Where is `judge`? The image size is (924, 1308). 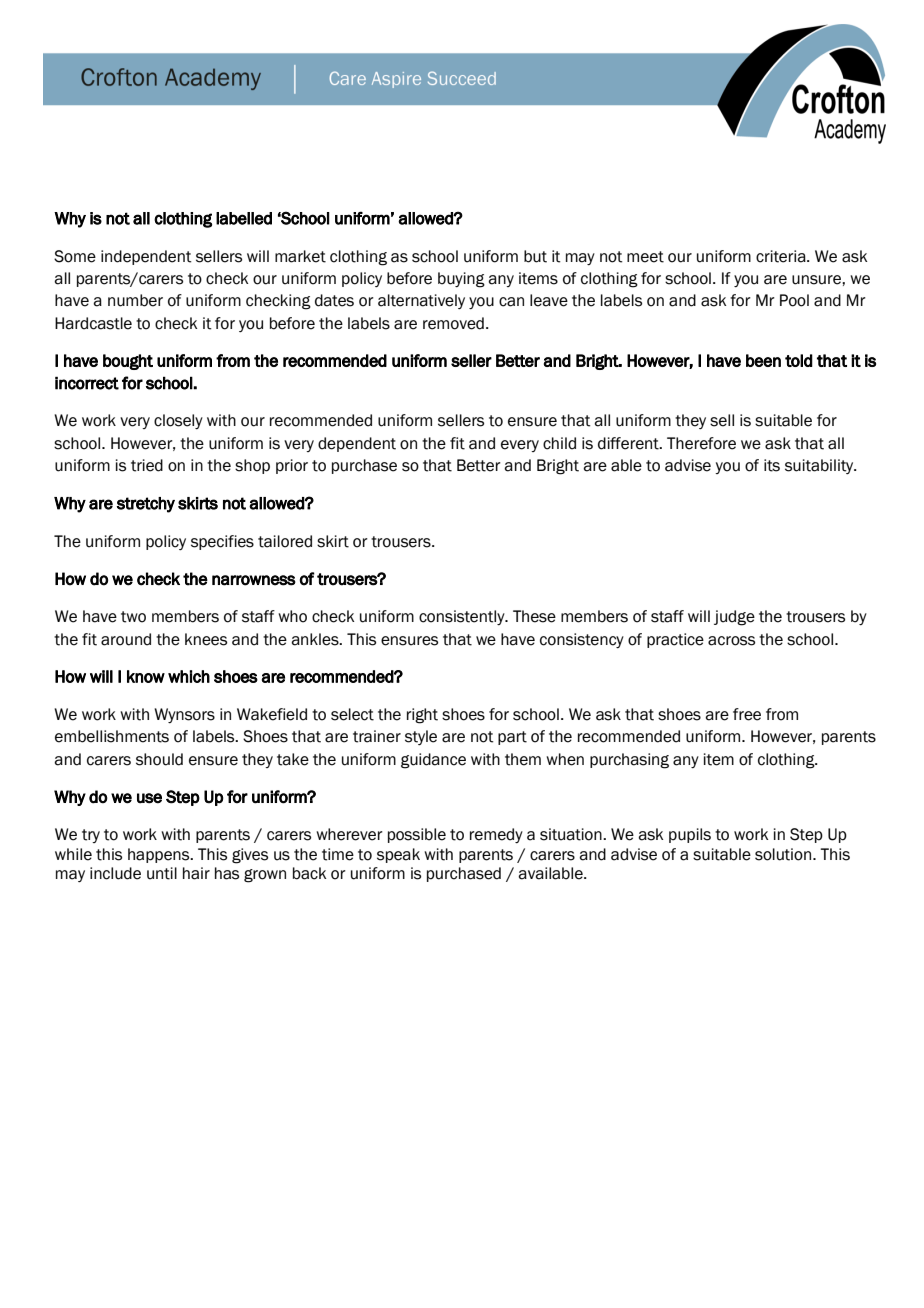 judge is located at coordinates (734, 618).
